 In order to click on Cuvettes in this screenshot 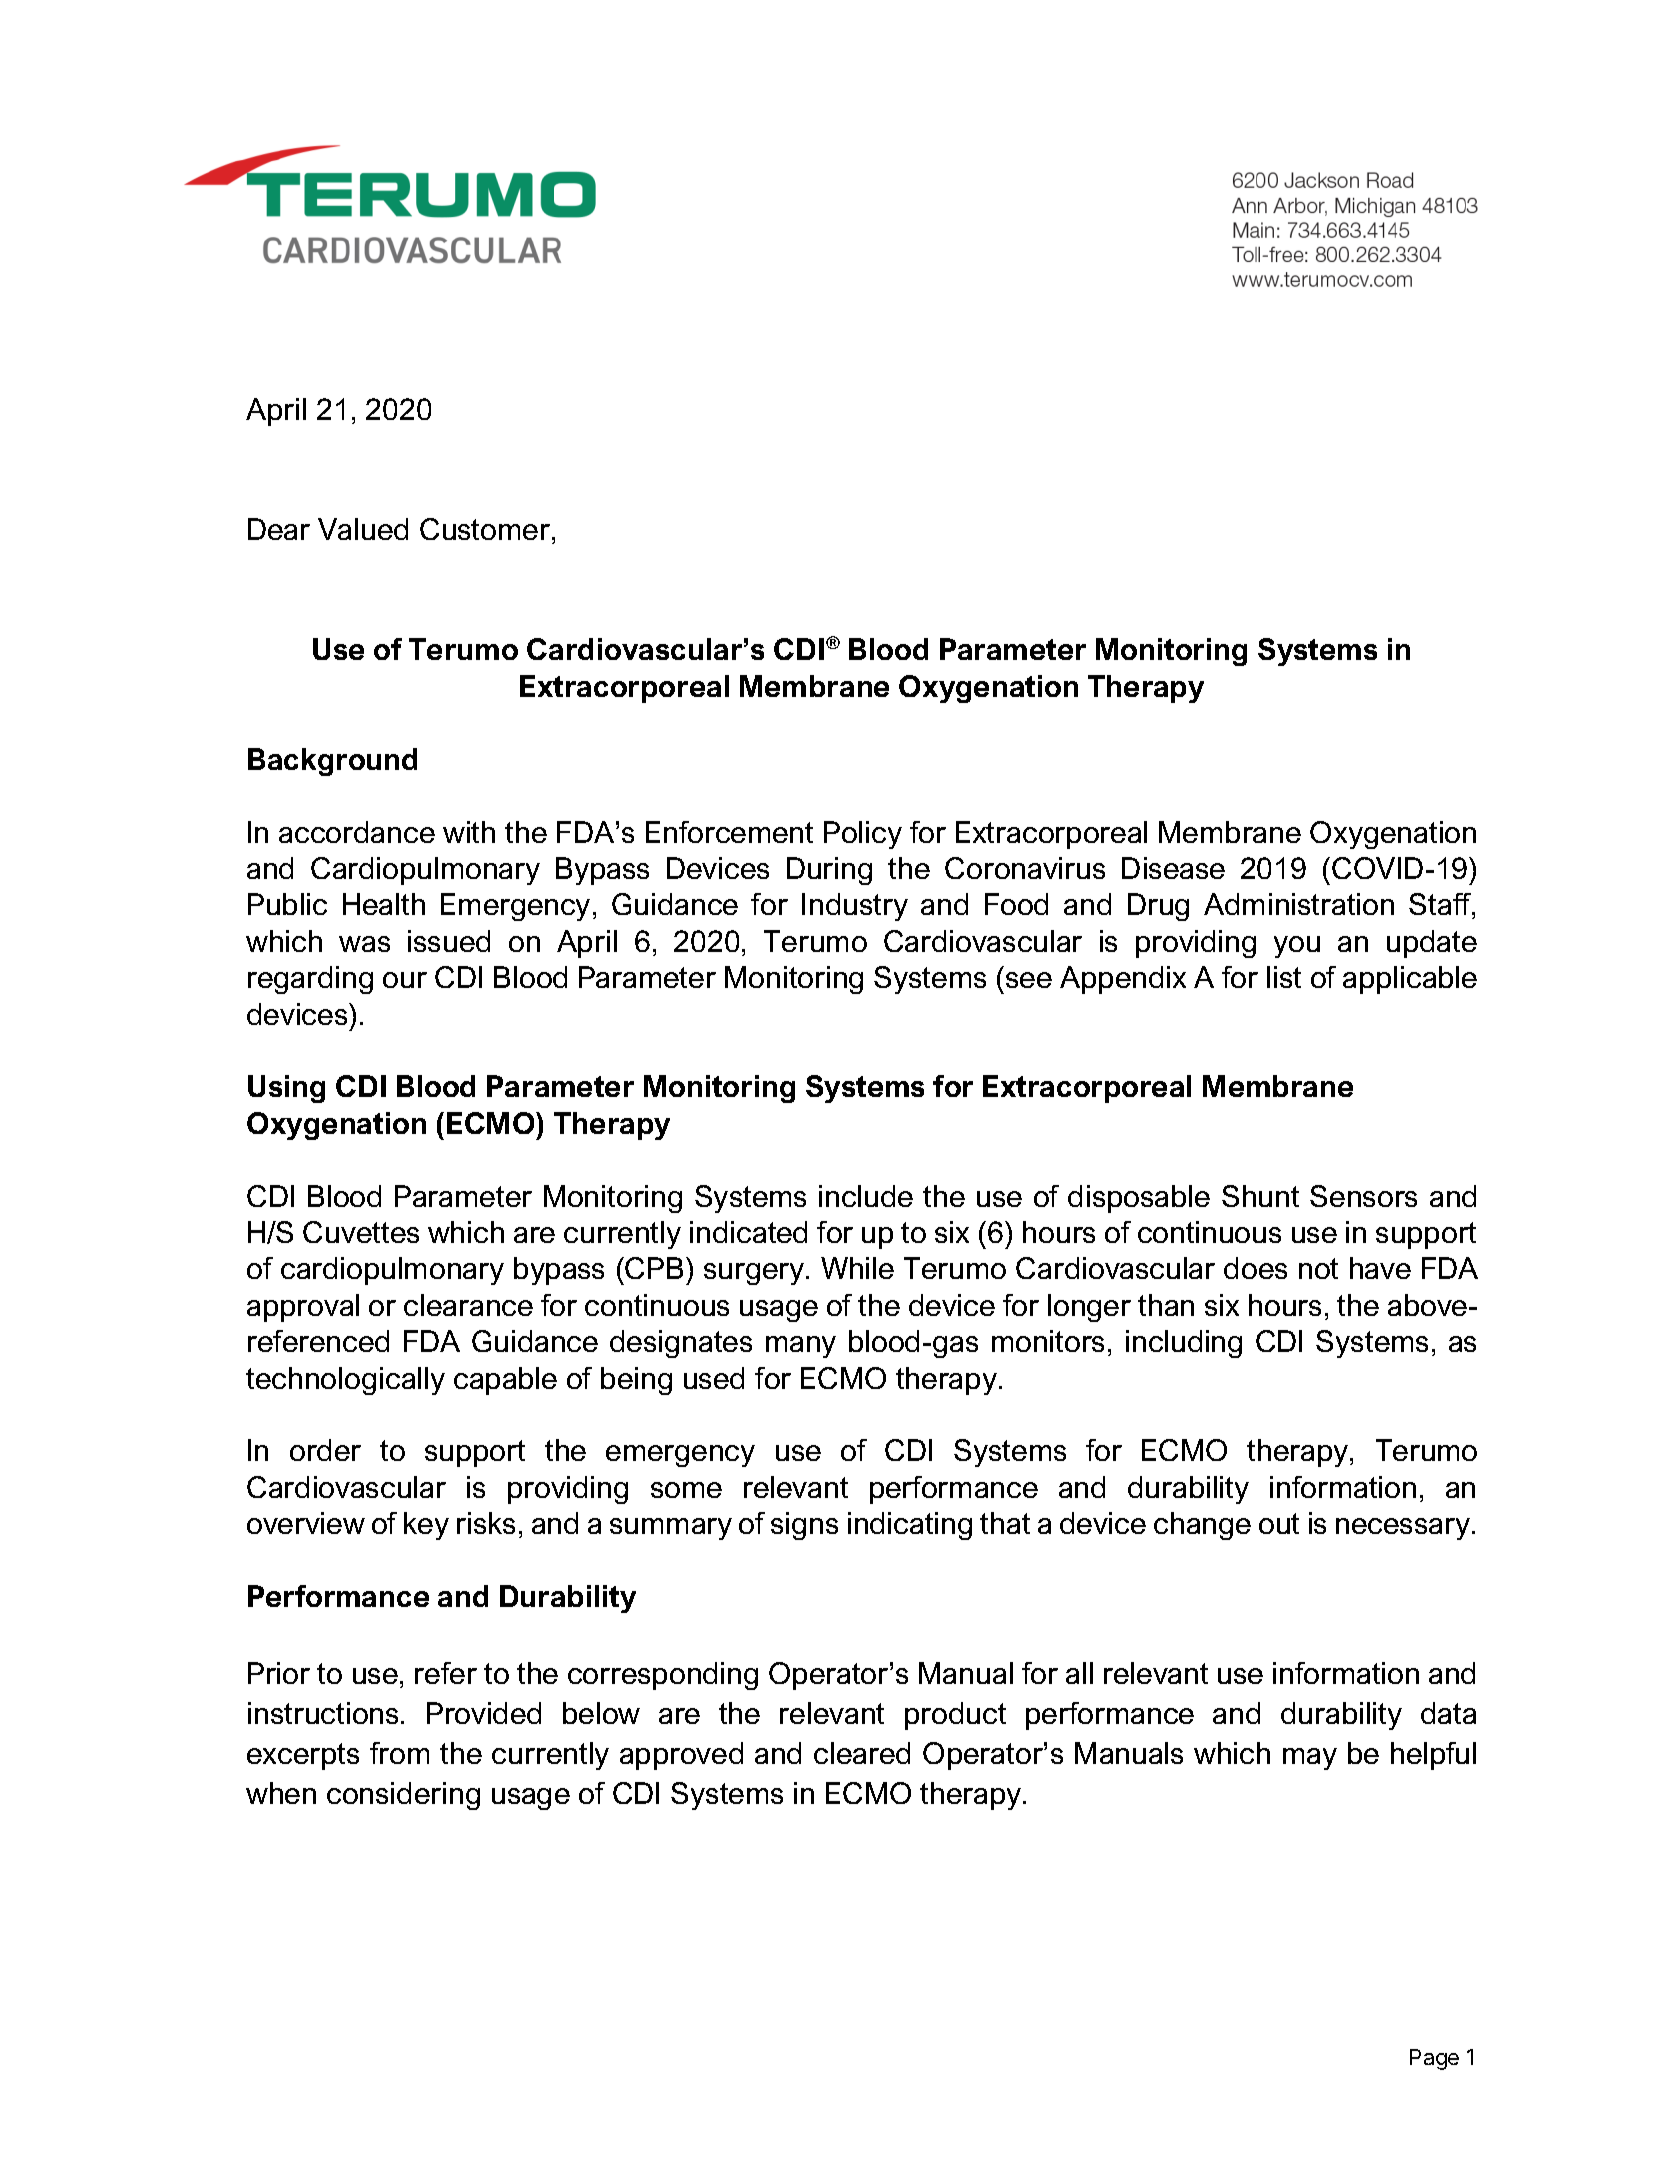, I will do `click(361, 1232)`.
